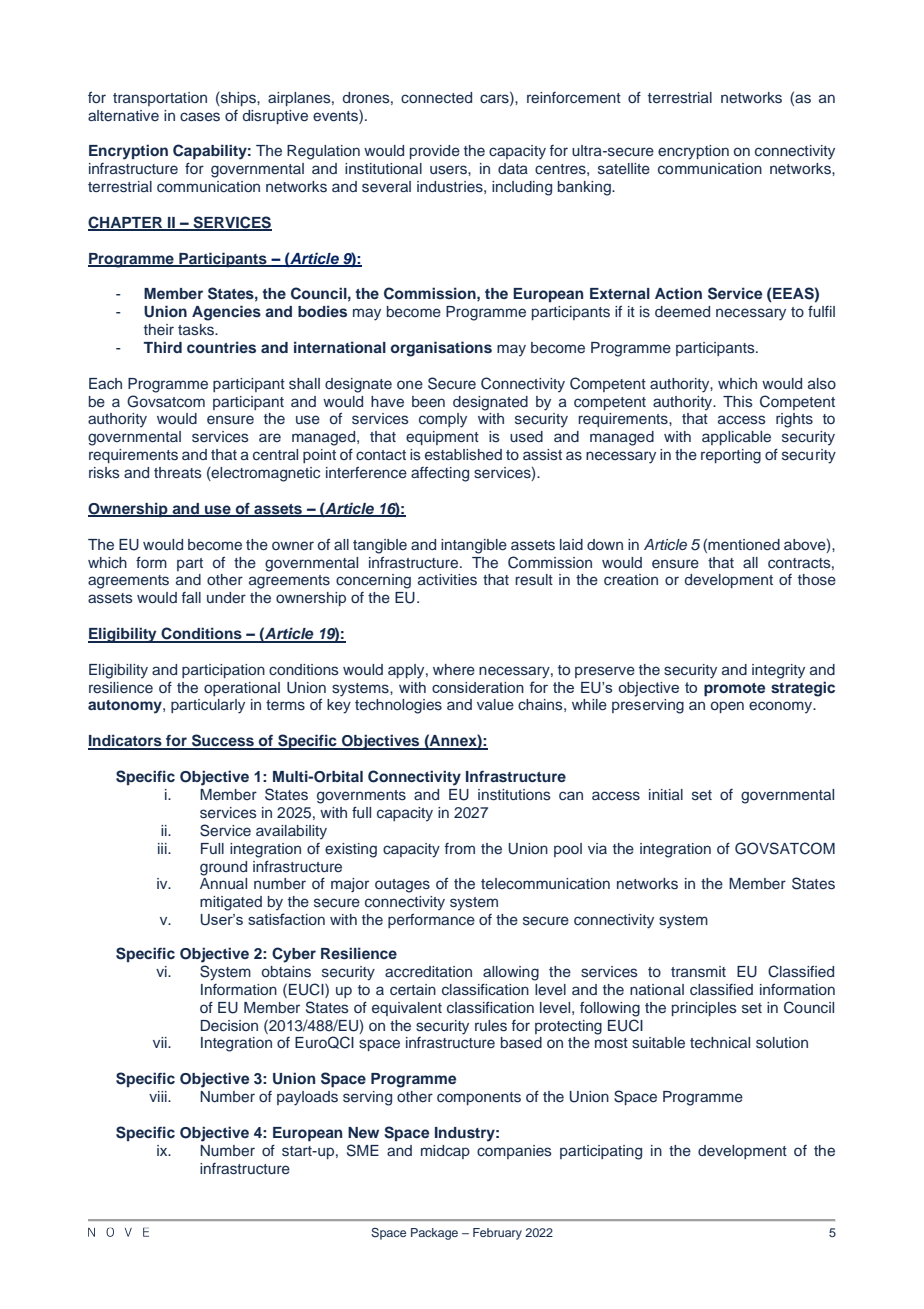 This document has width=924, height=1309. Describe the element at coordinates (440, 474) in the document. I see `affecting` at that location.
